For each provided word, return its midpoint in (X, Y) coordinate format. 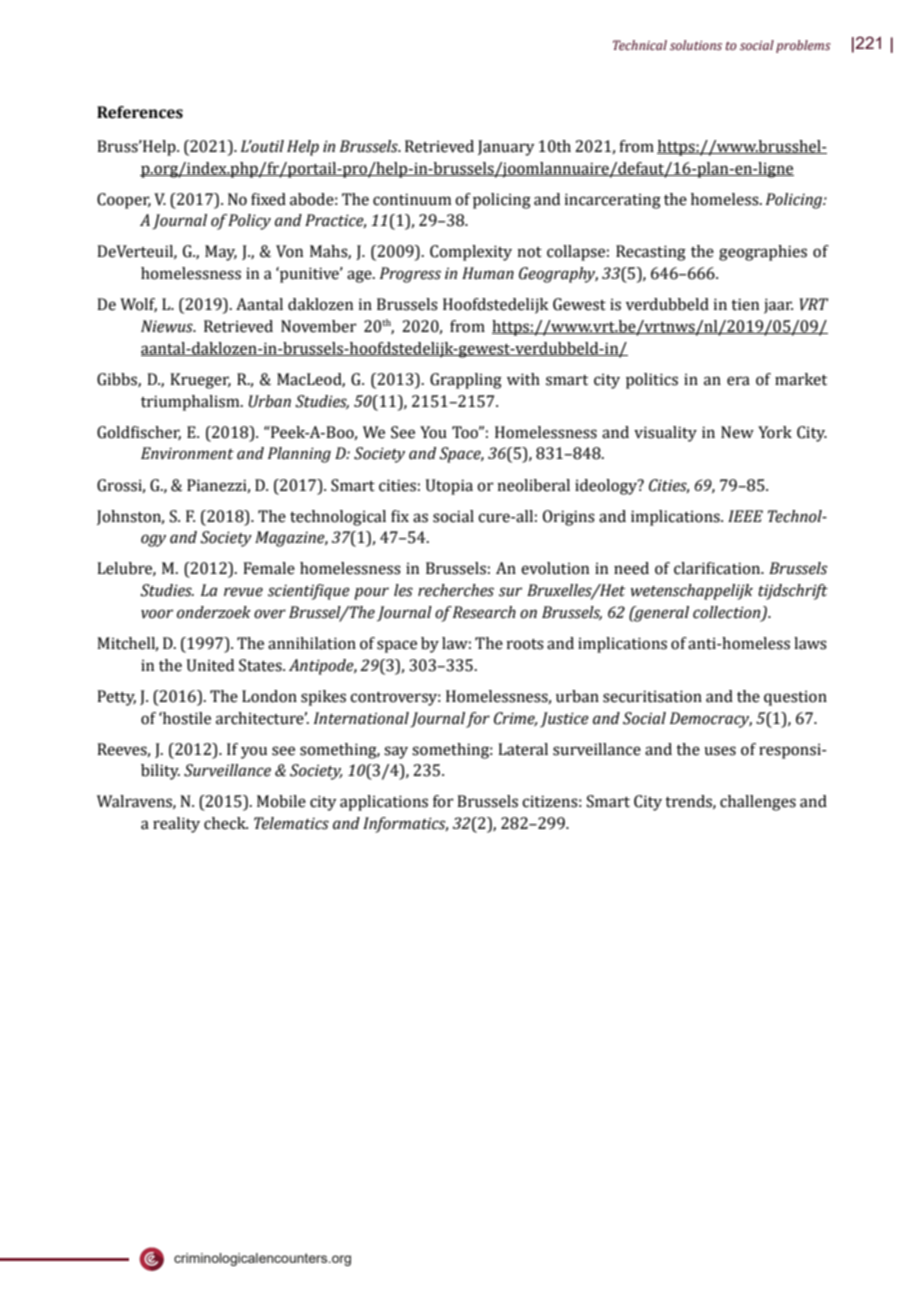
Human (488, 273)
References (140, 112)
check (226, 823)
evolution (555, 568)
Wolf (138, 305)
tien (745, 304)
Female (269, 568)
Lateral (523, 749)
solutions (696, 45)
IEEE (745, 516)
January (506, 148)
